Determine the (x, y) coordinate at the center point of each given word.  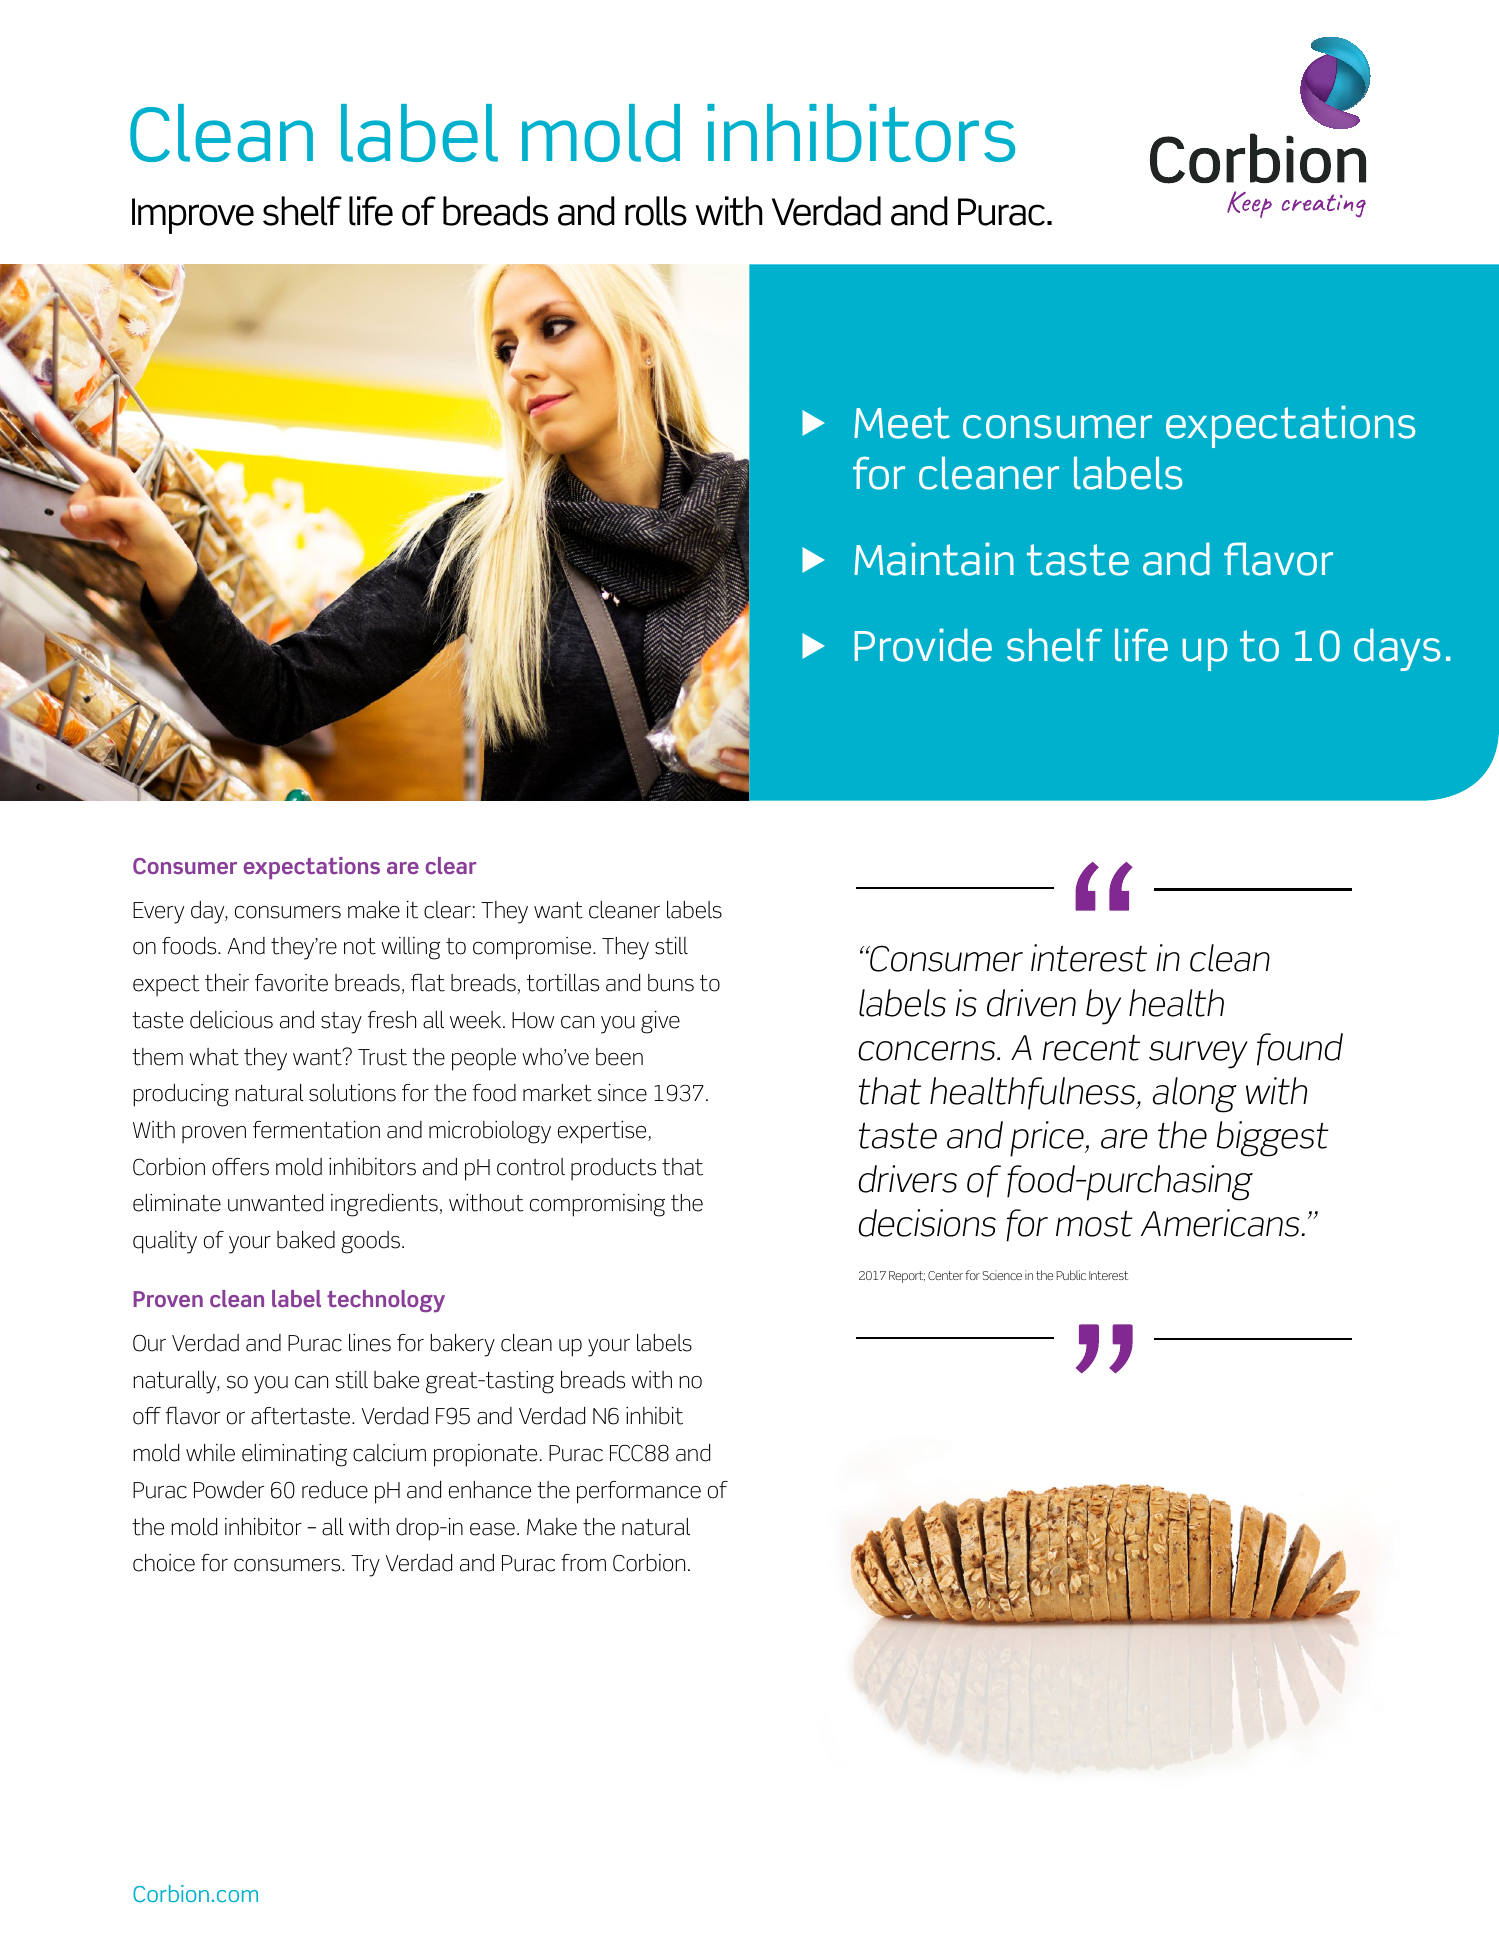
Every (158, 913)
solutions (352, 1093)
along (1195, 1095)
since (622, 1093)
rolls (656, 211)
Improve (193, 216)
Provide (923, 645)
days (1397, 649)
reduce (335, 1490)
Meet (902, 423)
